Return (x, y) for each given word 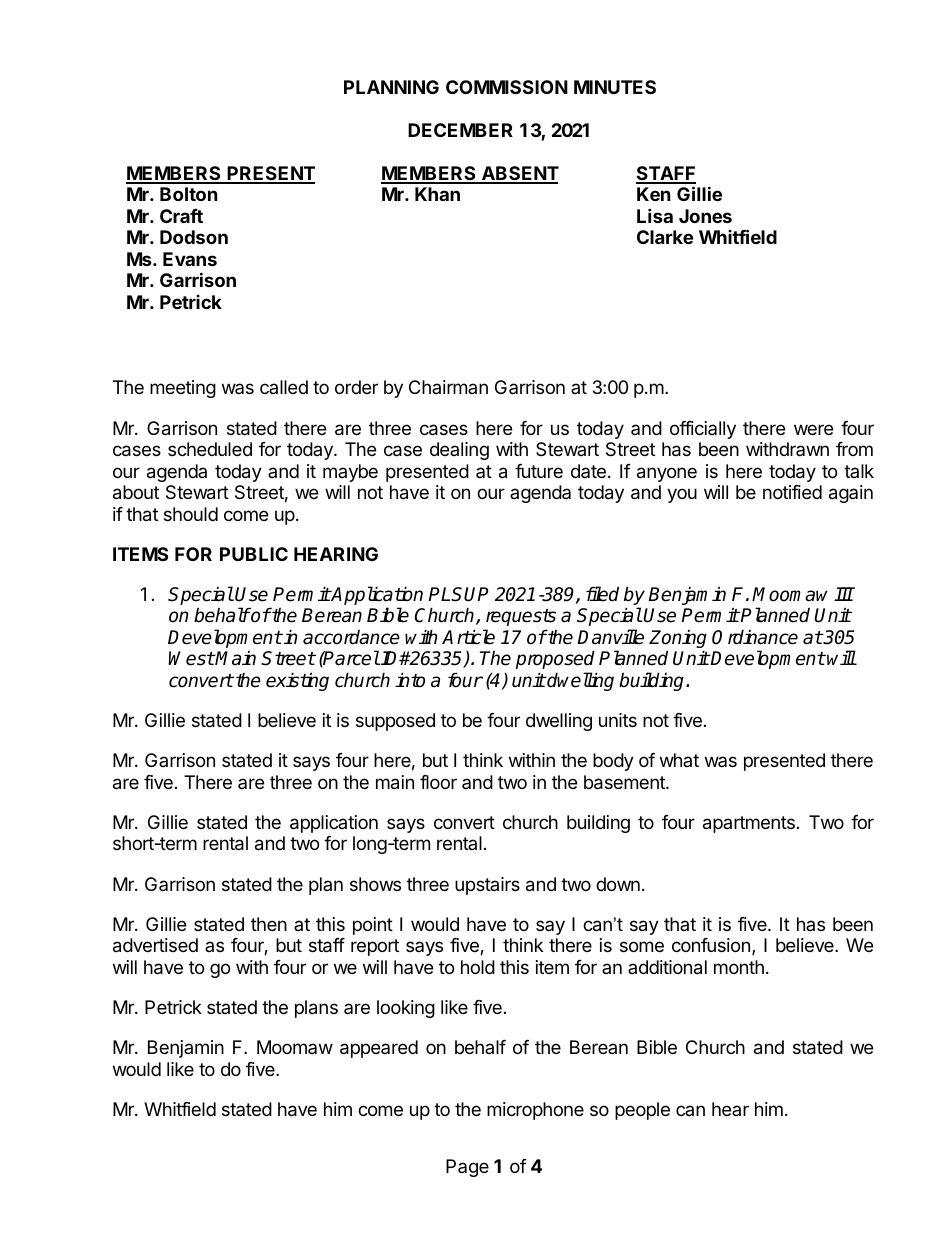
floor (438, 782)
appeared (379, 1049)
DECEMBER (460, 130)
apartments (749, 824)
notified (792, 492)
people (642, 1111)
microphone (535, 1111)
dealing (459, 451)
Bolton (189, 194)
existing (297, 681)
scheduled (210, 449)
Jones (705, 216)
